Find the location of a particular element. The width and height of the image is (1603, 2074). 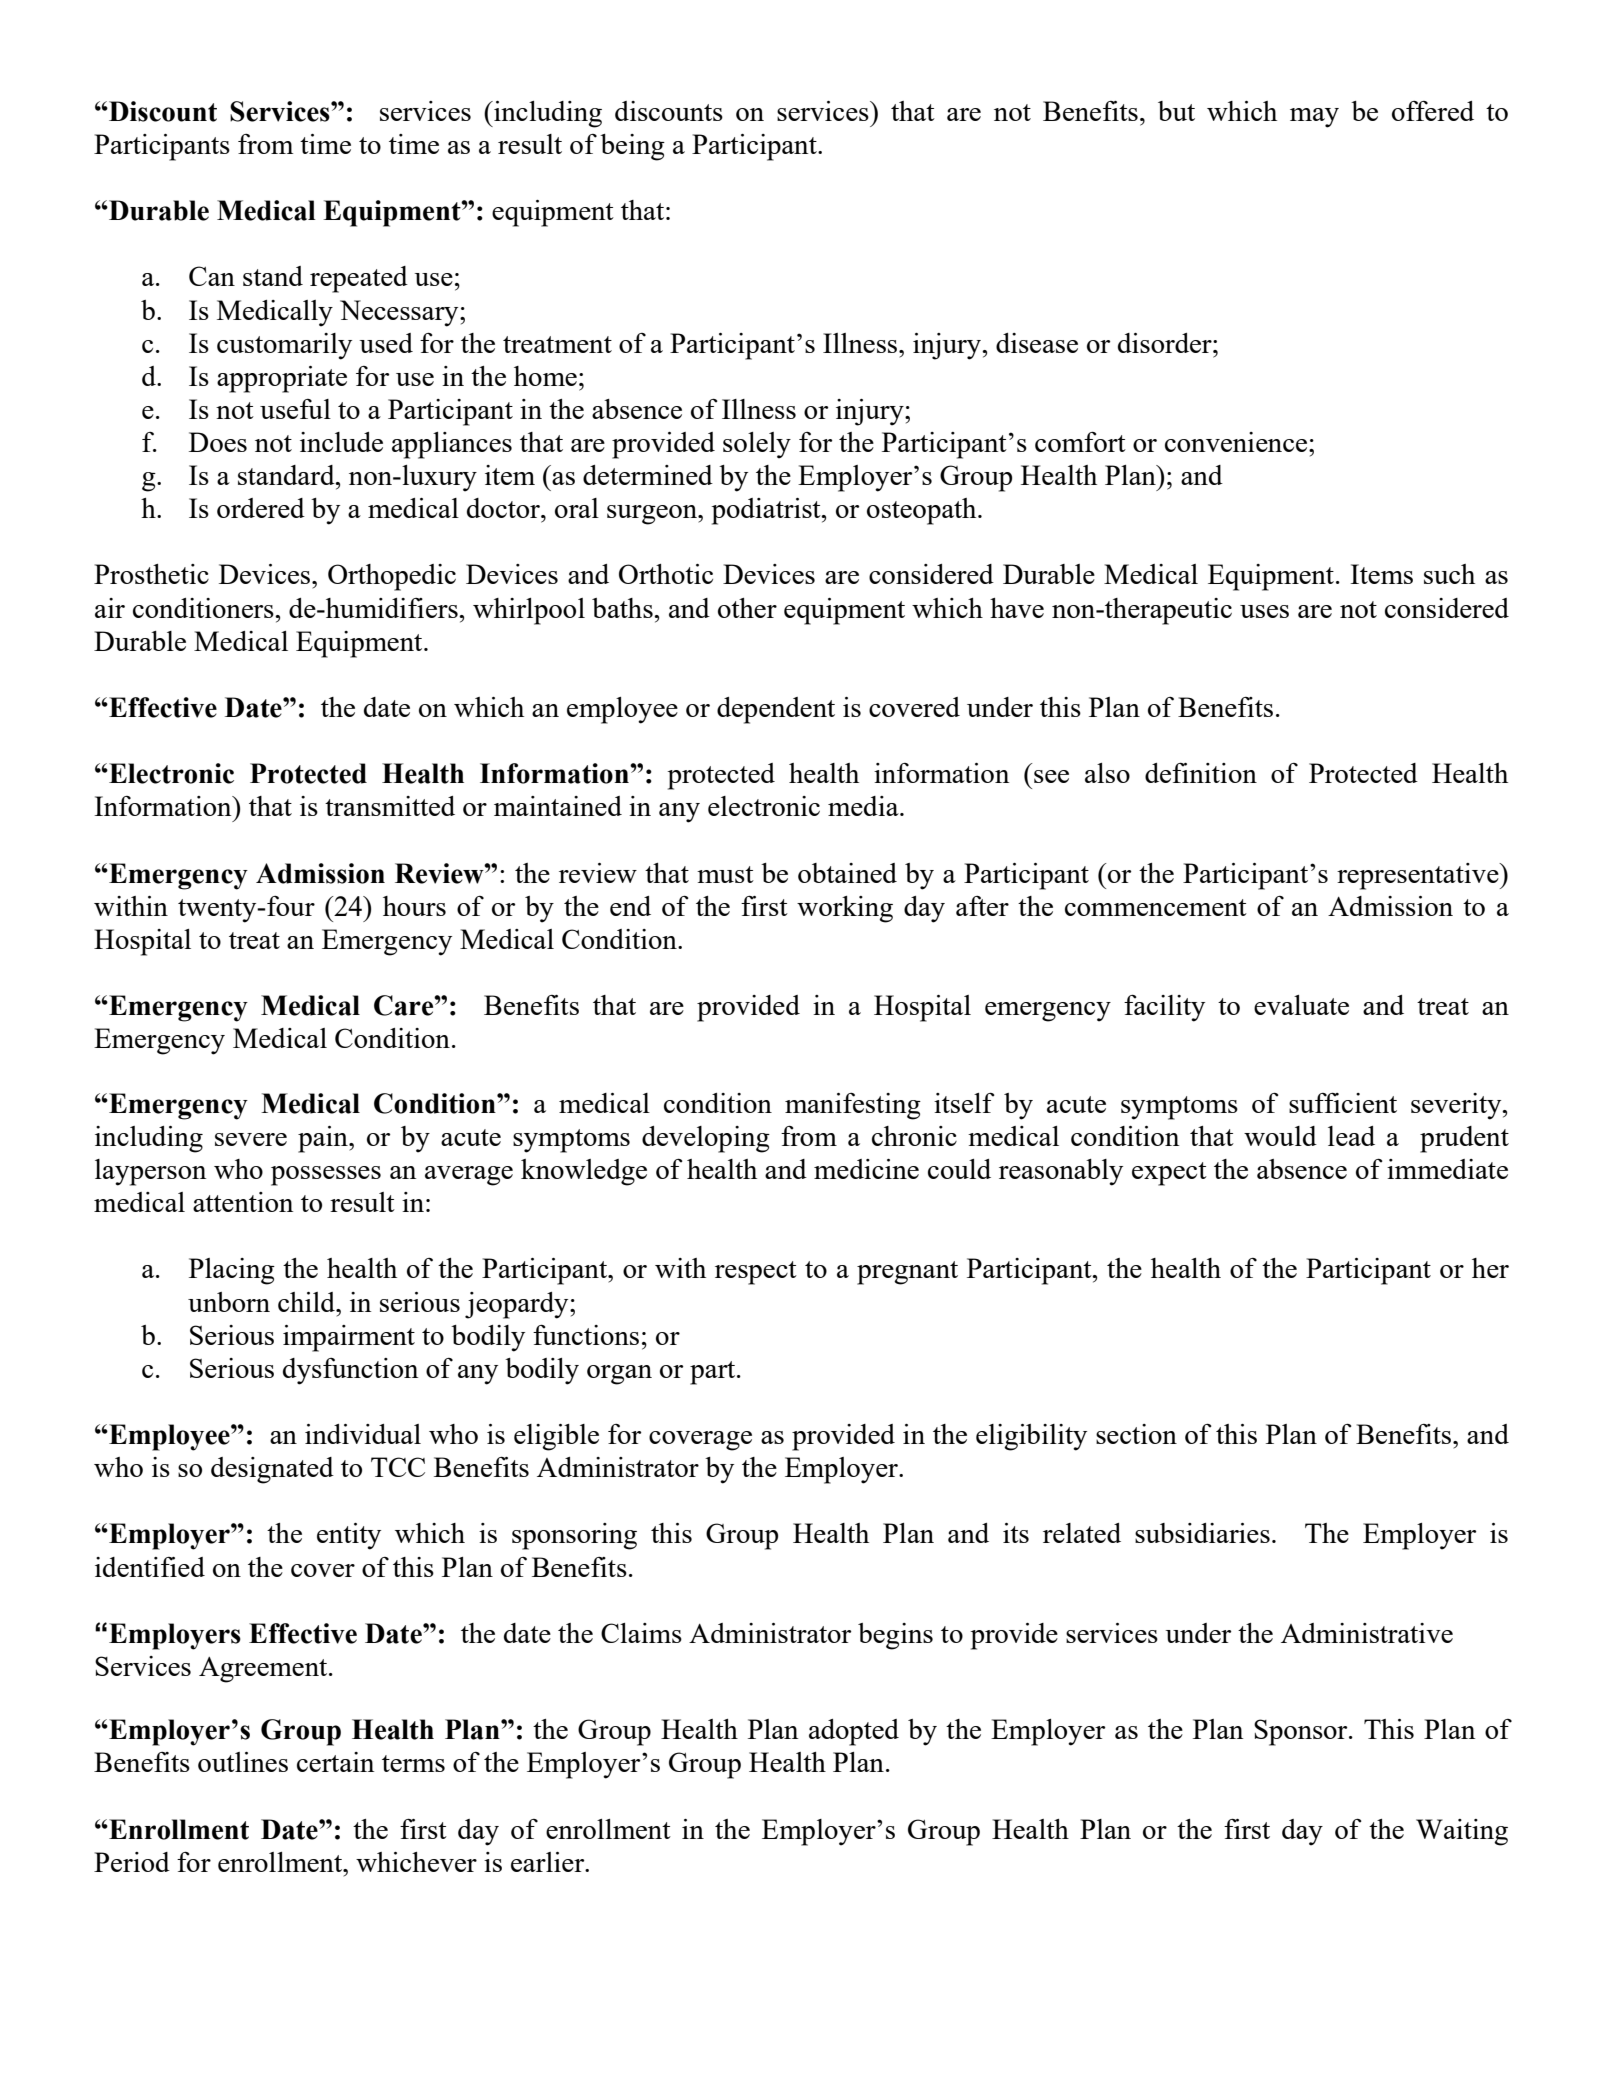

being is located at coordinates (632, 147).
